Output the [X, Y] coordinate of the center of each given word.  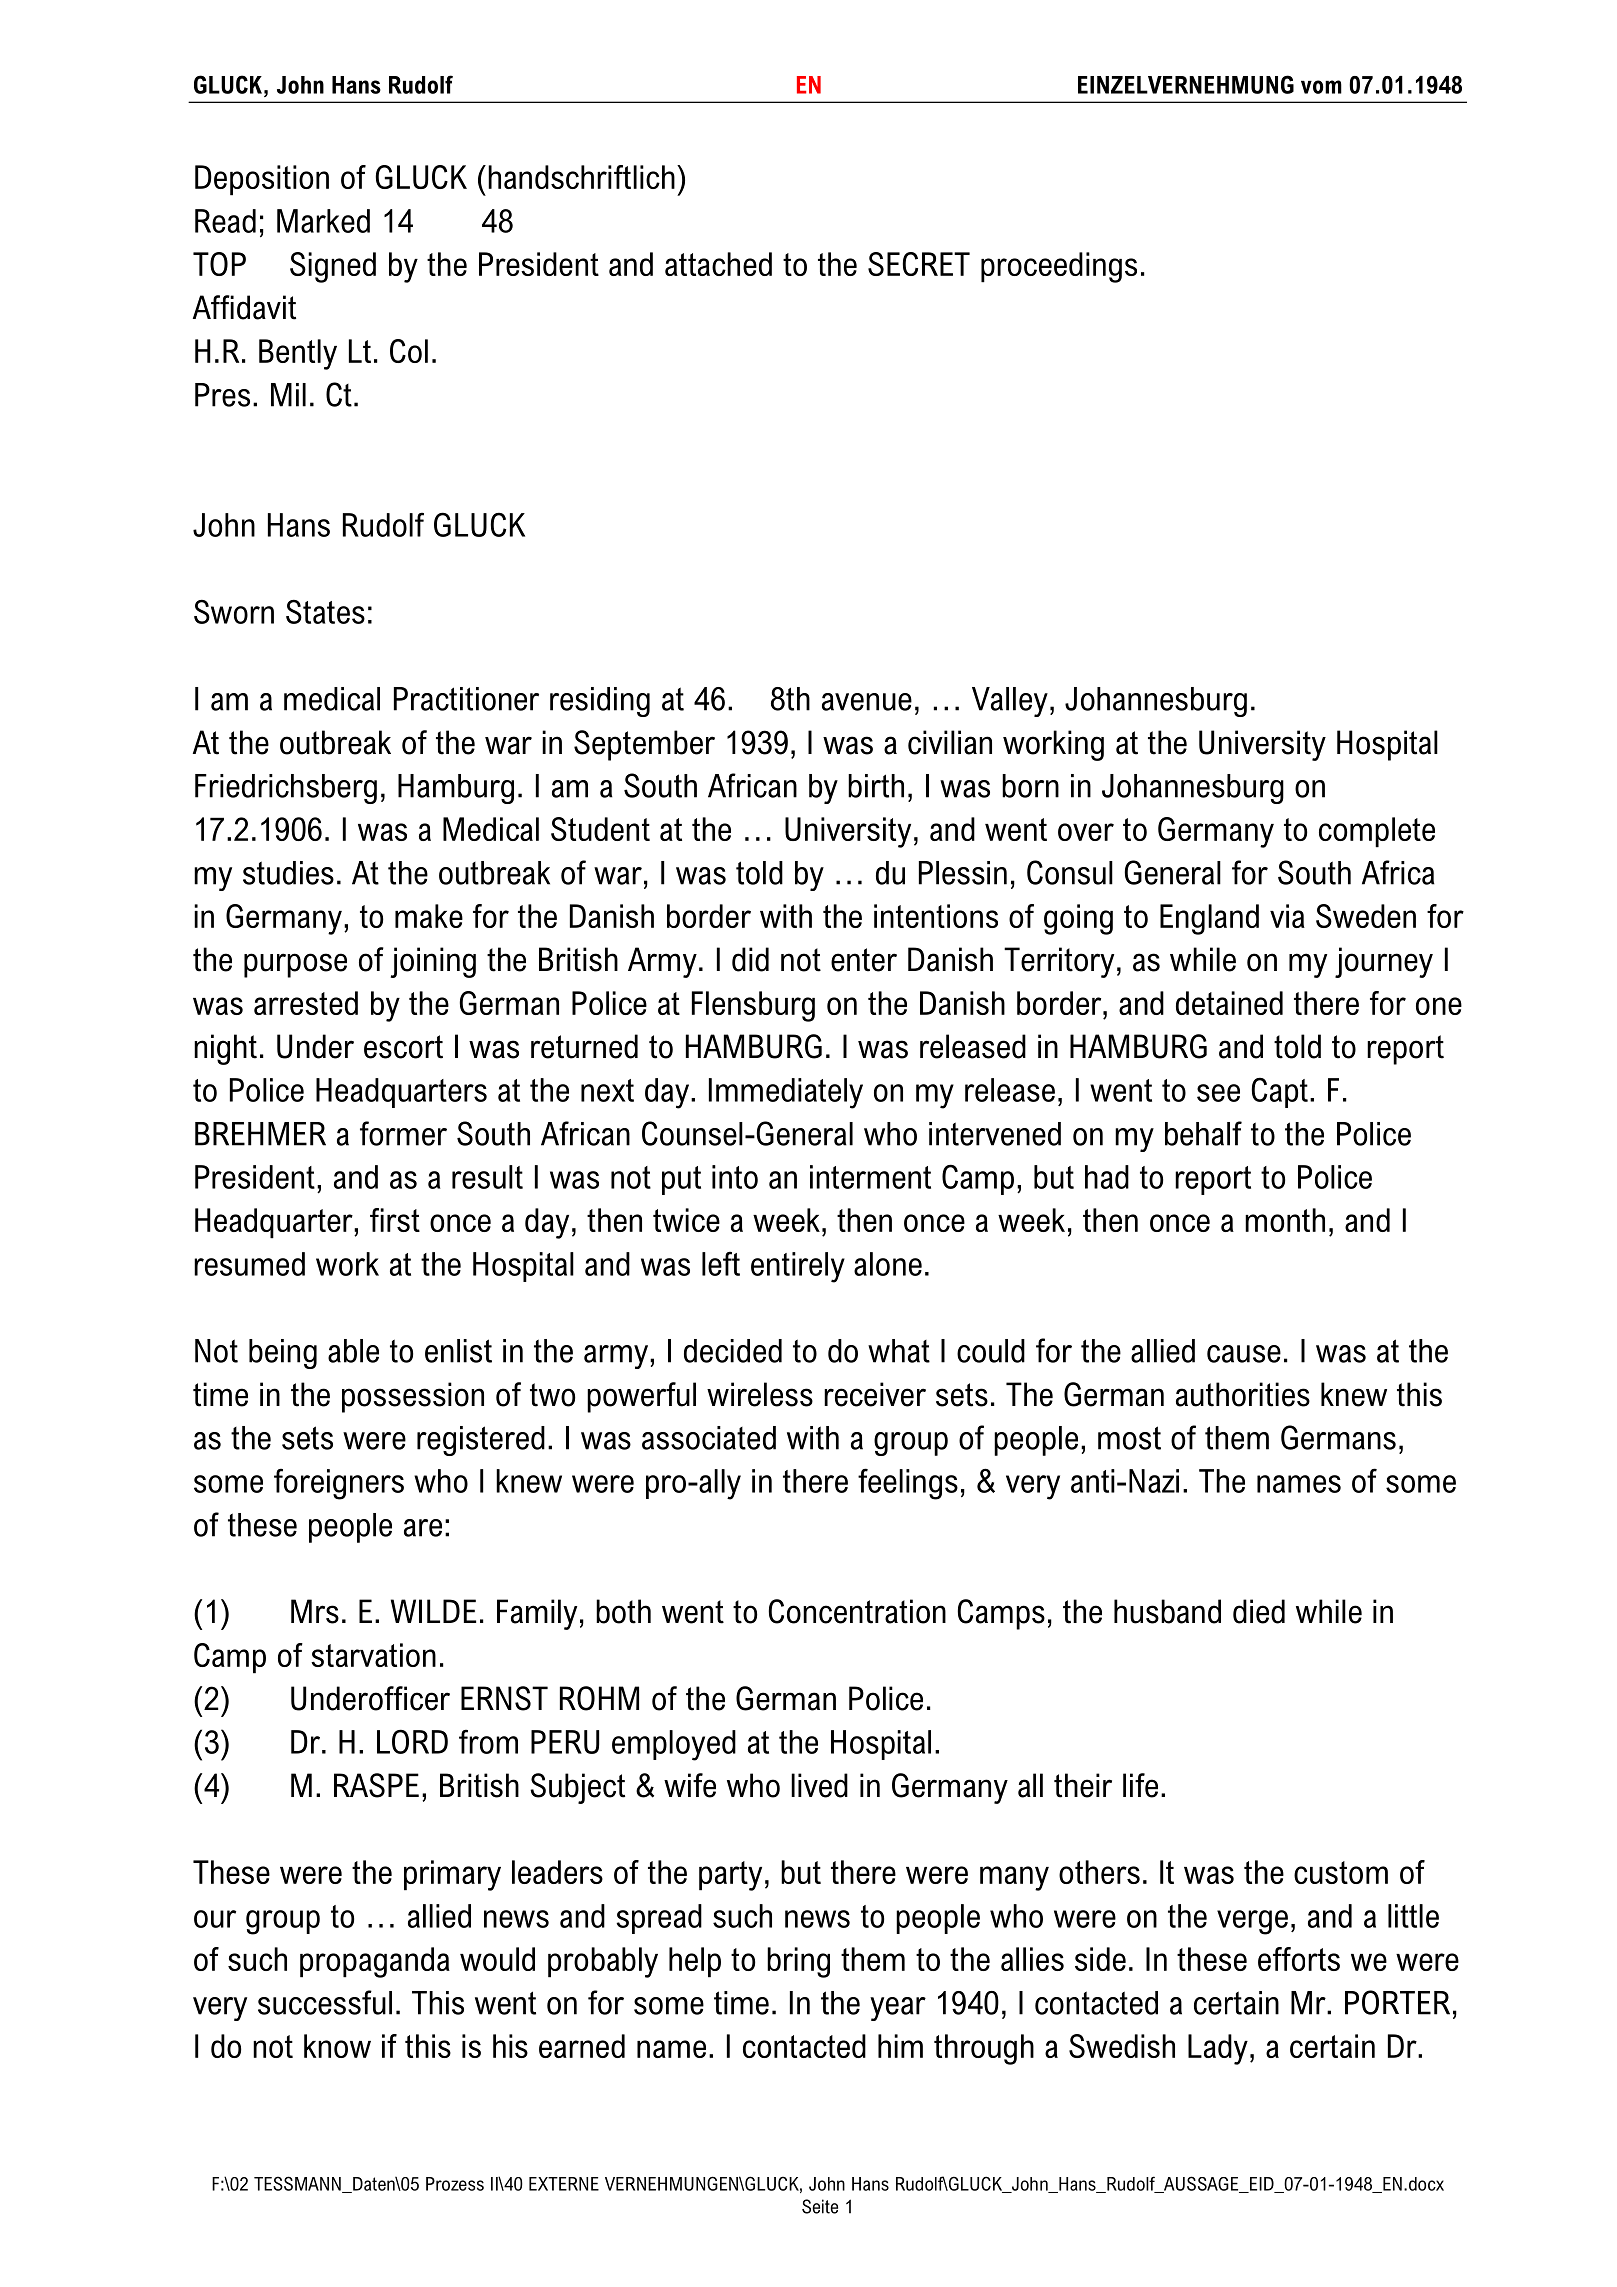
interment [870, 1177]
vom [1321, 87]
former [403, 1133]
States [325, 611]
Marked [323, 221]
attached [718, 264]
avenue [867, 702]
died [1259, 1611]
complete [1377, 832]
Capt [1279, 1092]
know [337, 2046]
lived [819, 1785]
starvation [373, 1655]
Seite [820, 2206]
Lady [1218, 2049]
